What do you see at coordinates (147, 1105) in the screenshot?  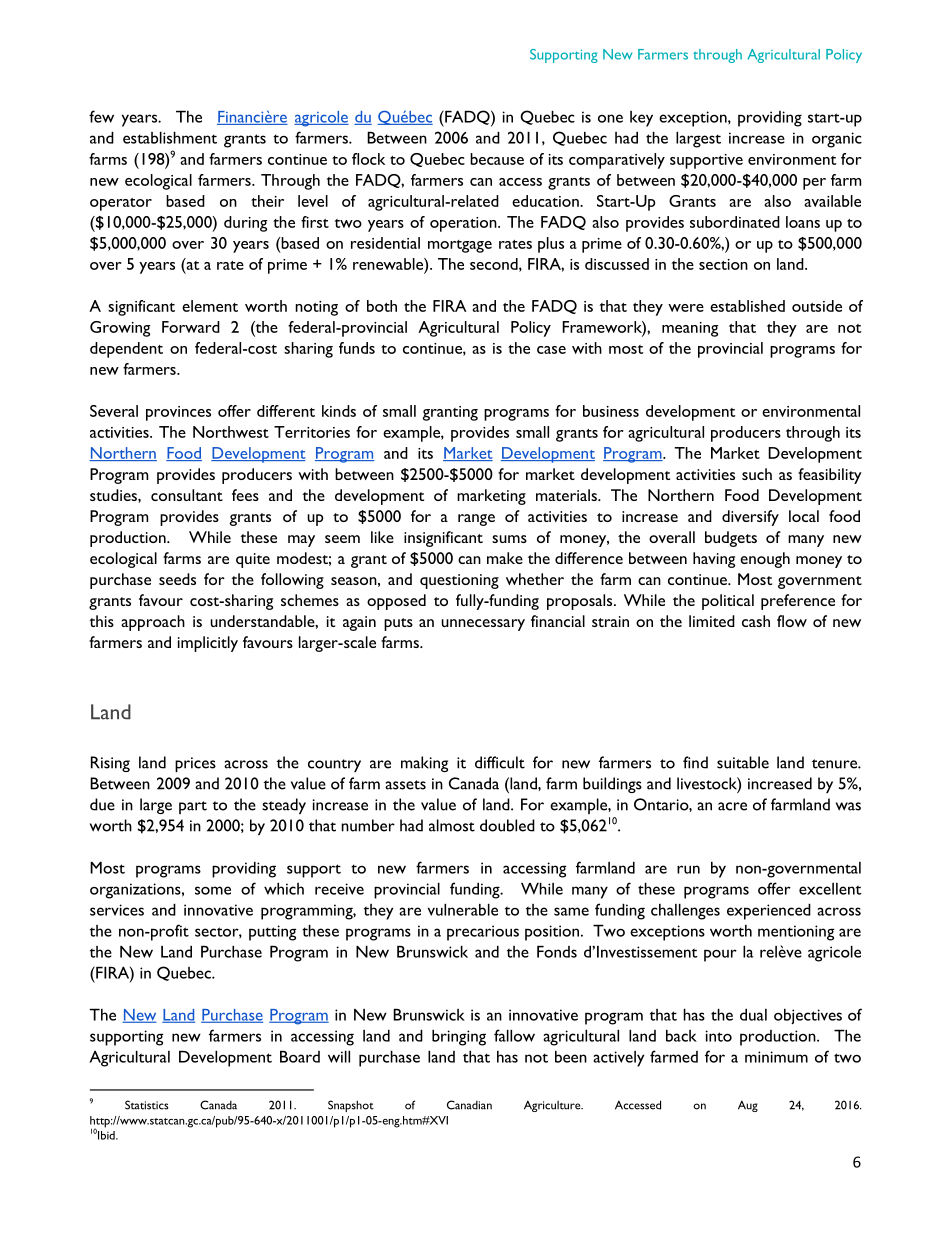 I see `Statistics` at bounding box center [147, 1105].
